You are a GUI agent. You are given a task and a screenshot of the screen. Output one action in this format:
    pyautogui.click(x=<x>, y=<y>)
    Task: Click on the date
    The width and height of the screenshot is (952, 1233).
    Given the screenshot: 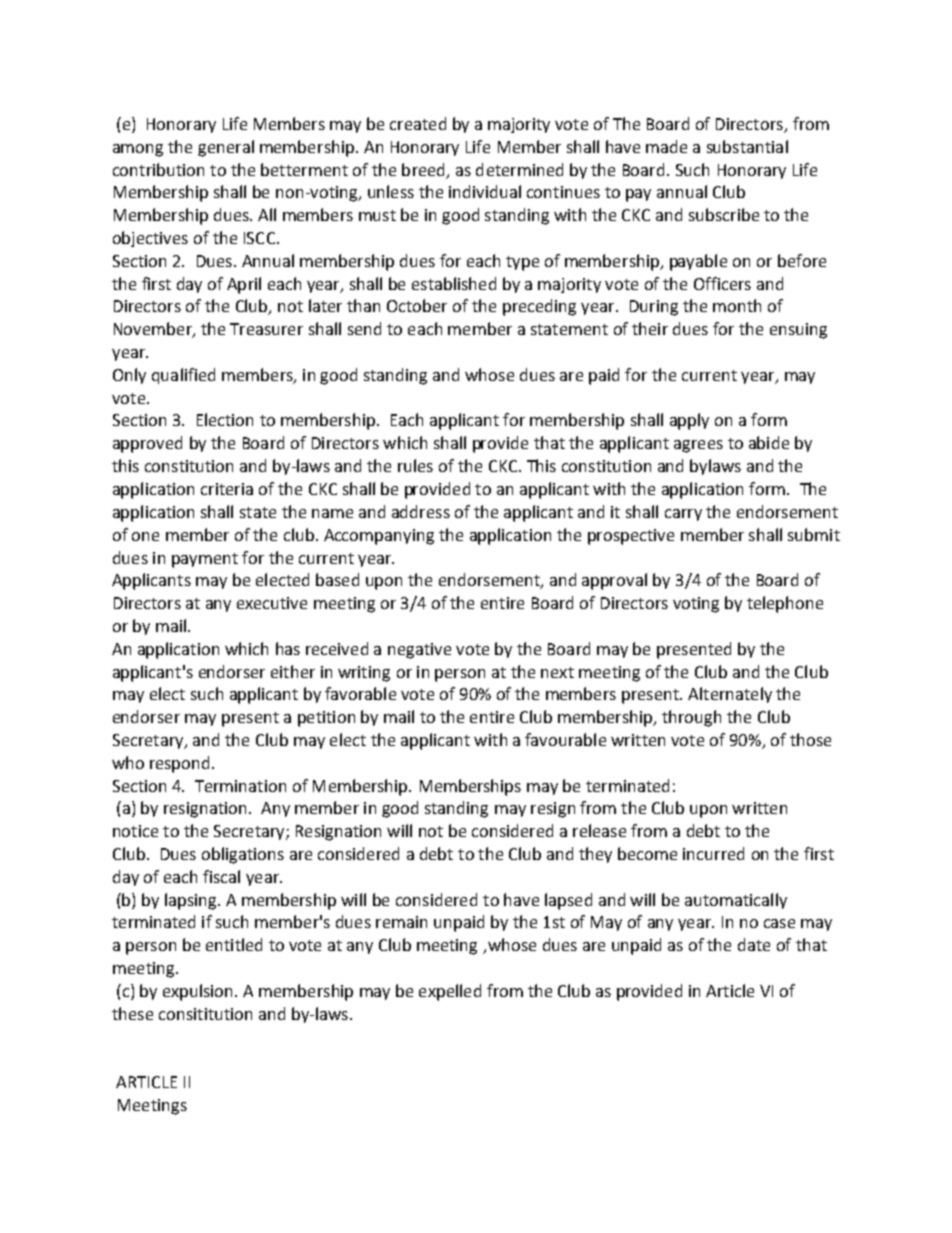 What is the action you would take?
    pyautogui.click(x=754, y=944)
